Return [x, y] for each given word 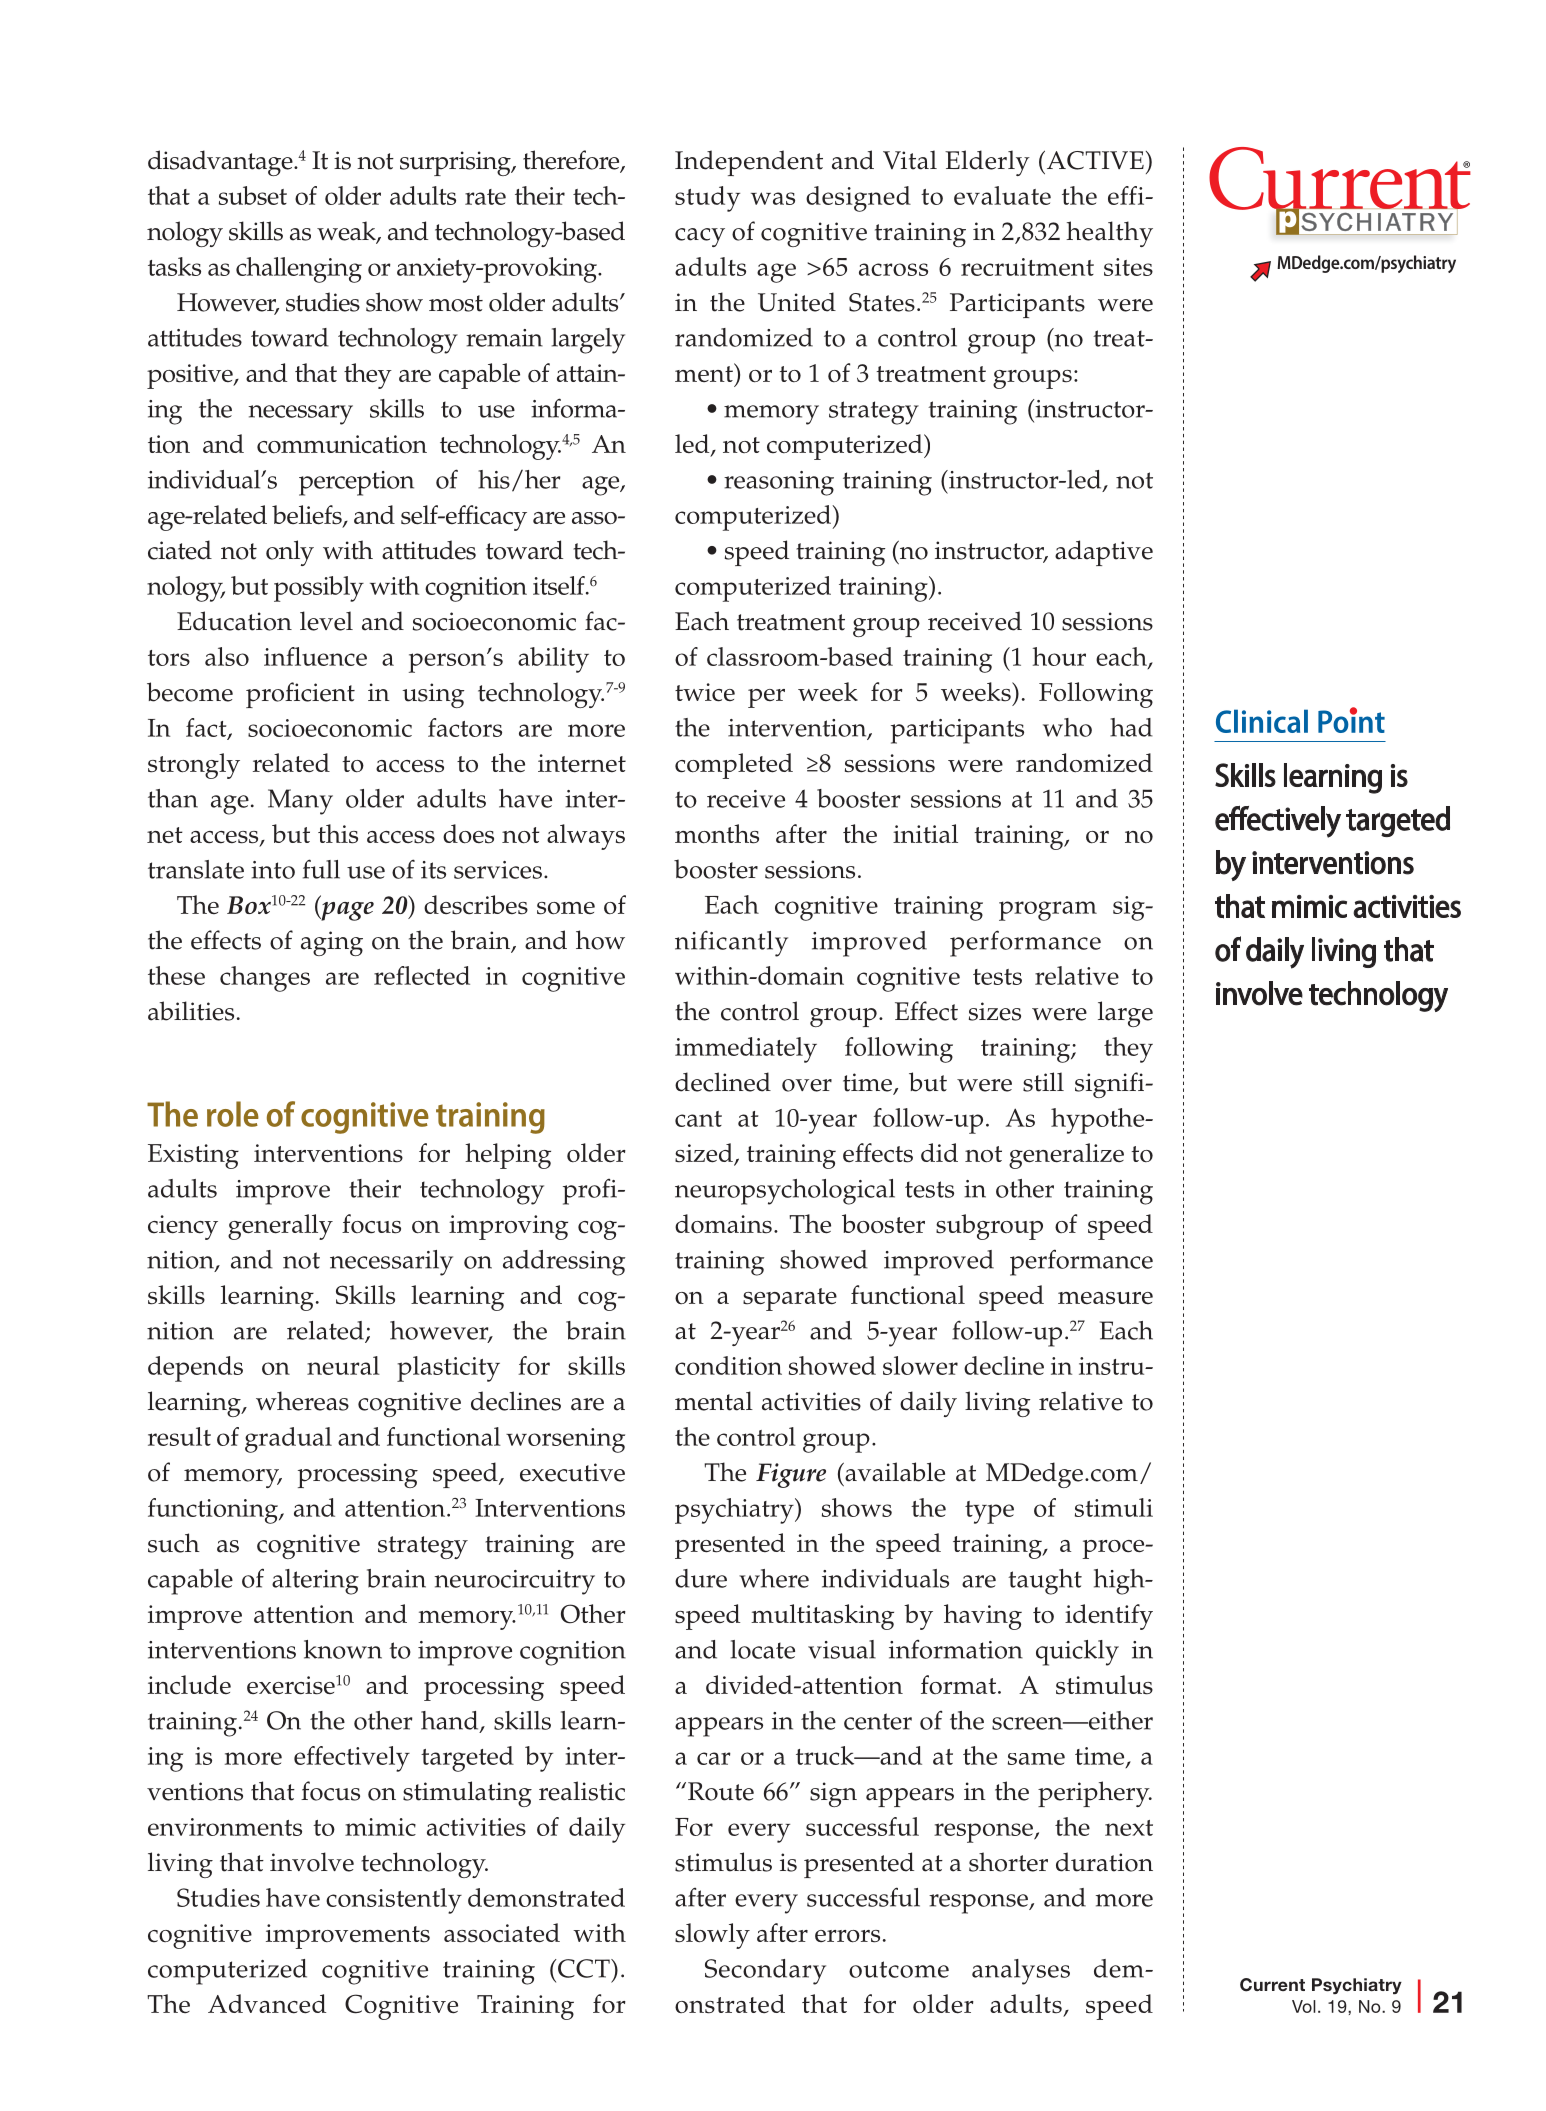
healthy [1109, 234]
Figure [791, 1475]
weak [347, 232]
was [773, 198]
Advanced [267, 2004]
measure [1105, 1298]
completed [734, 766]
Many [300, 802]
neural [343, 1365]
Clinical [1262, 721]
